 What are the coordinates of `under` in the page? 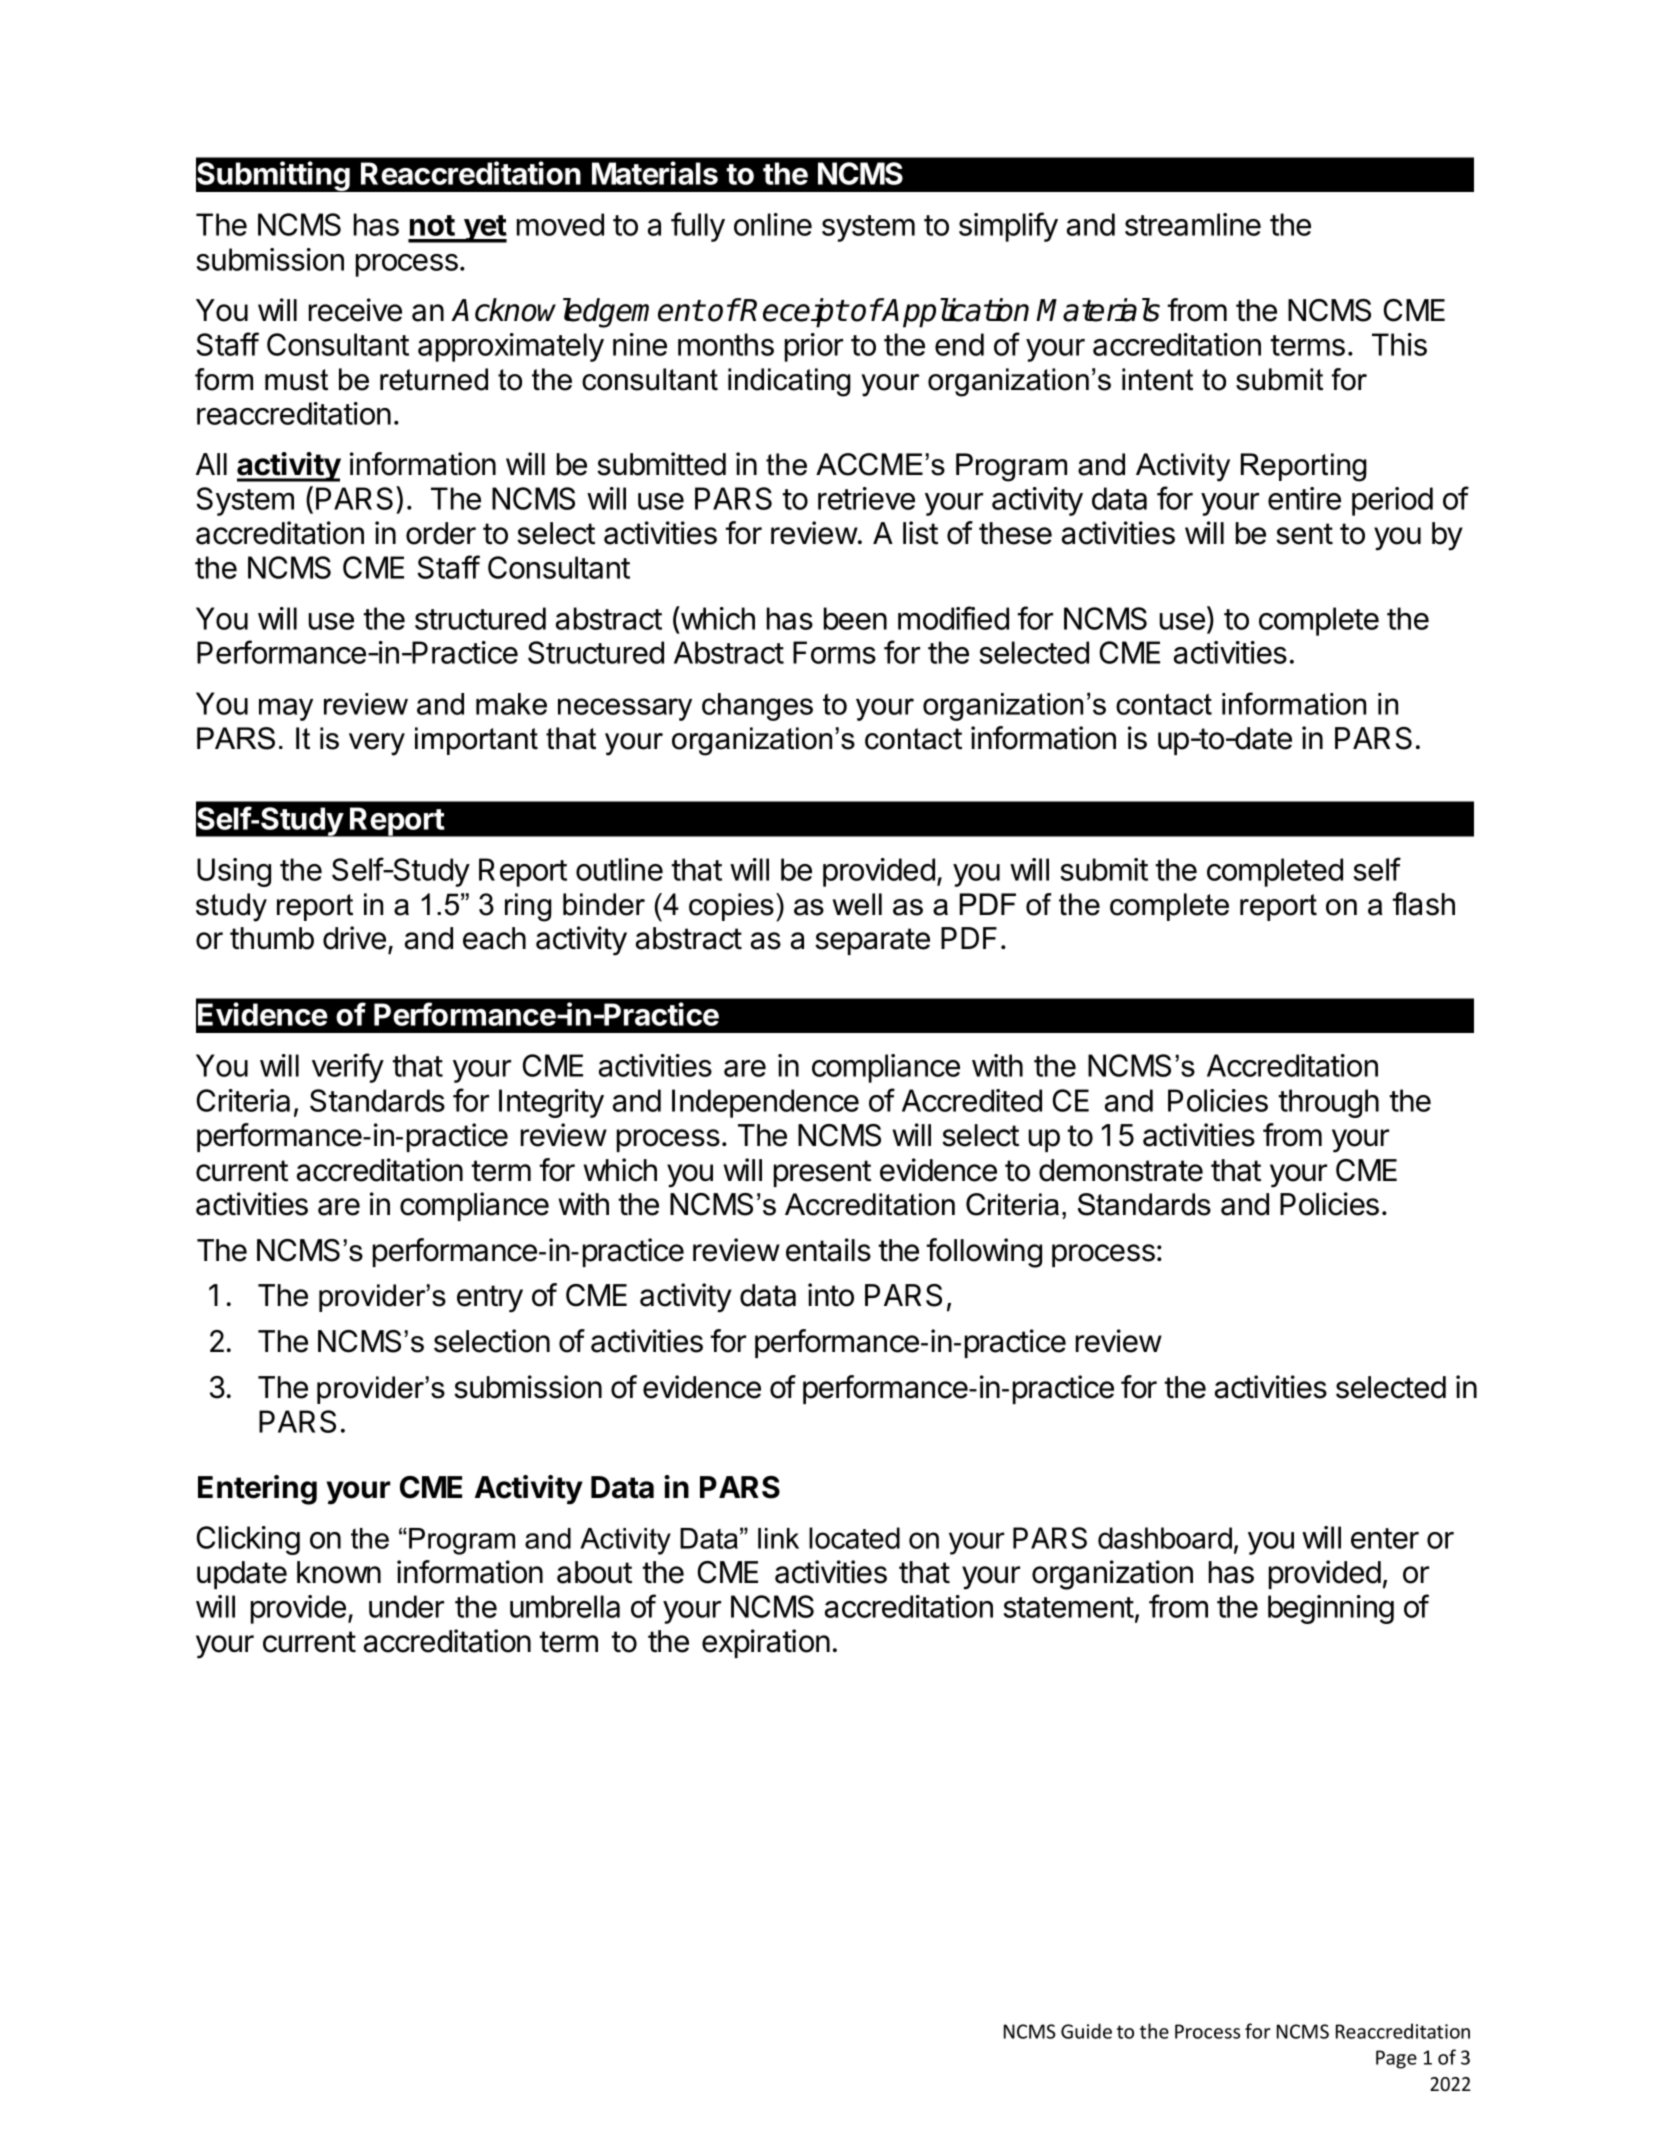 It's located at (406, 1606).
